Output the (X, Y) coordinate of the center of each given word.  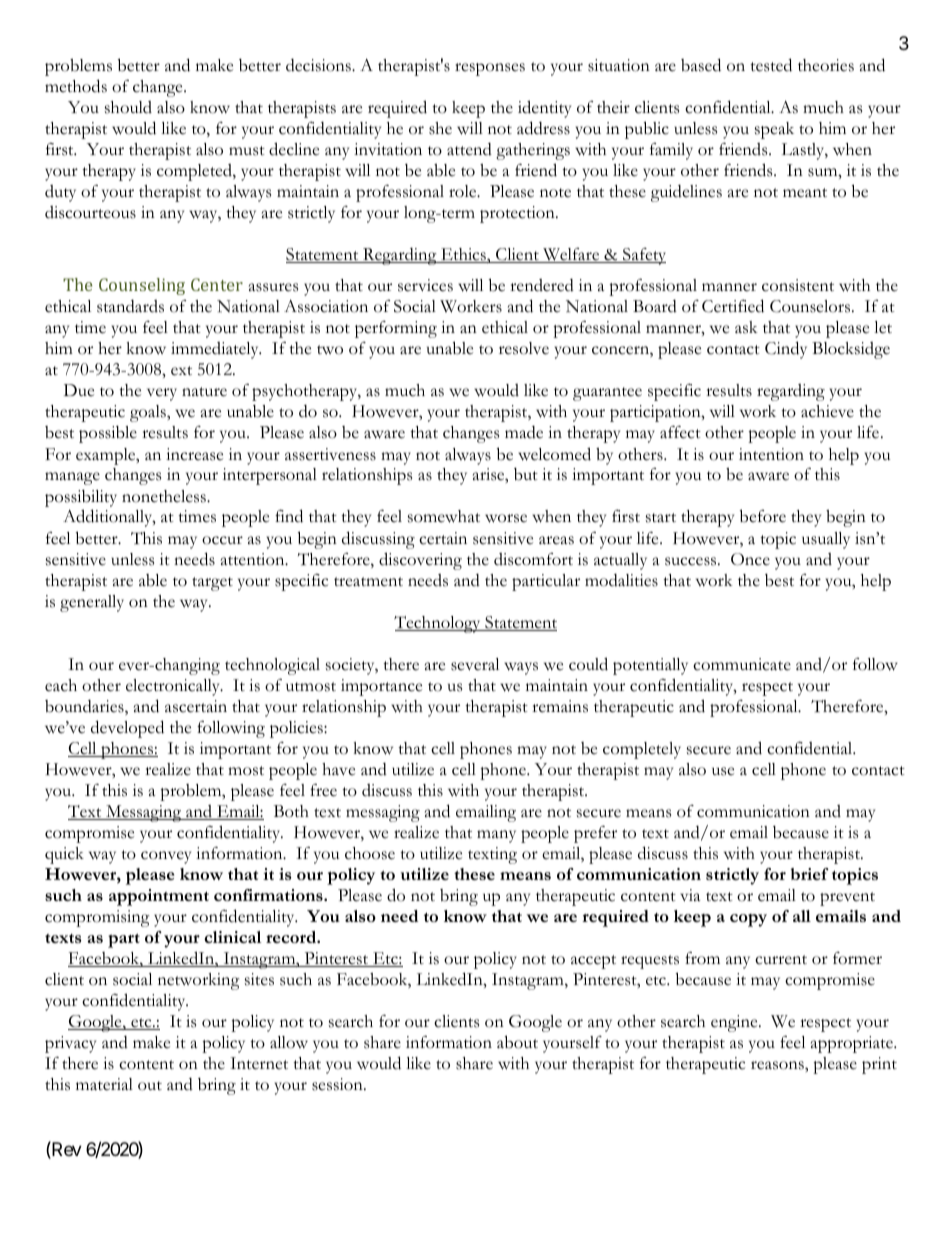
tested (771, 65)
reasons (778, 1065)
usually (826, 540)
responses (490, 69)
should (128, 107)
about (517, 1042)
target (212, 584)
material (104, 1084)
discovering (420, 561)
